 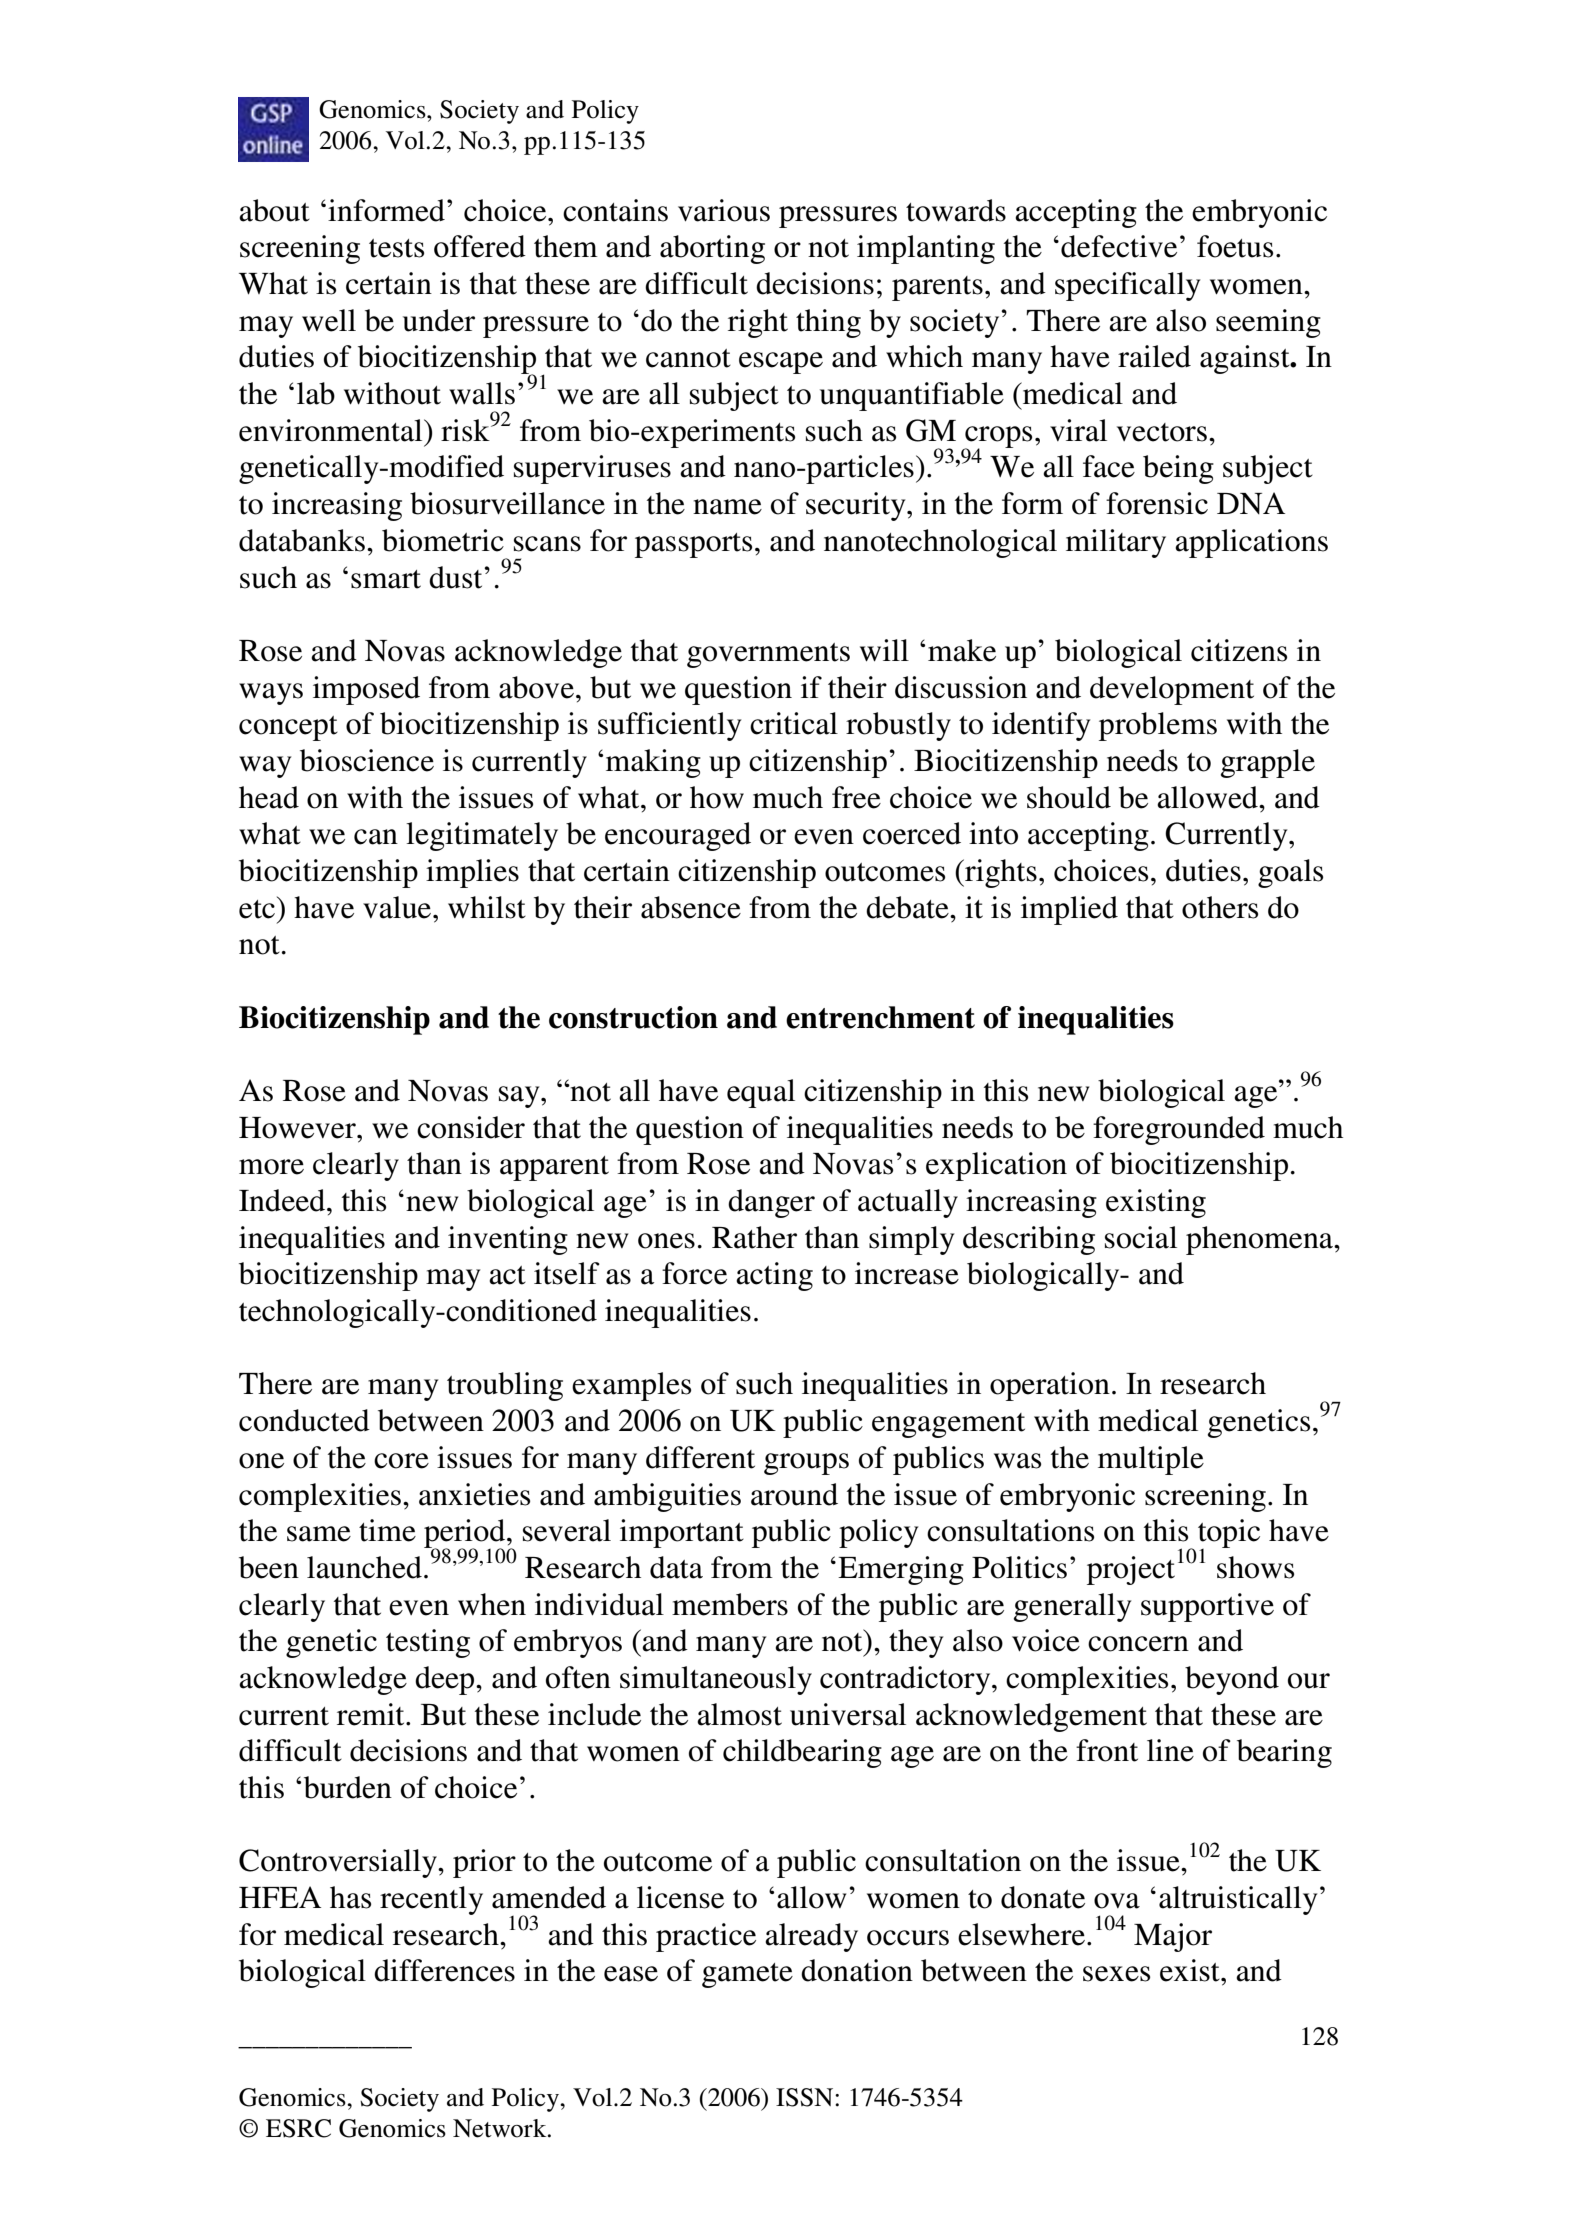 I want to click on However, so click(x=298, y=1128).
